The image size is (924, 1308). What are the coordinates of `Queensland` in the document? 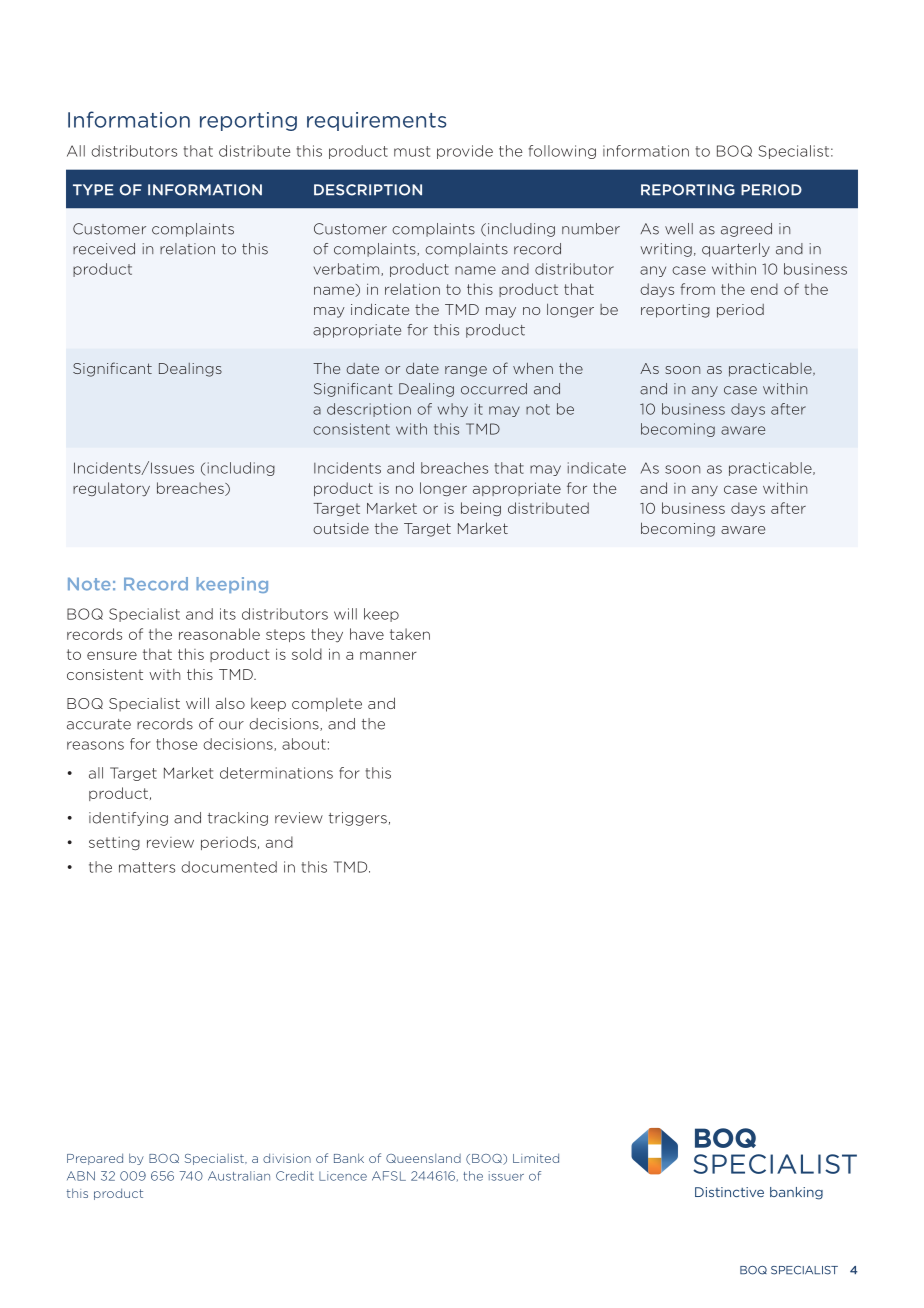 It's located at (423, 1158).
